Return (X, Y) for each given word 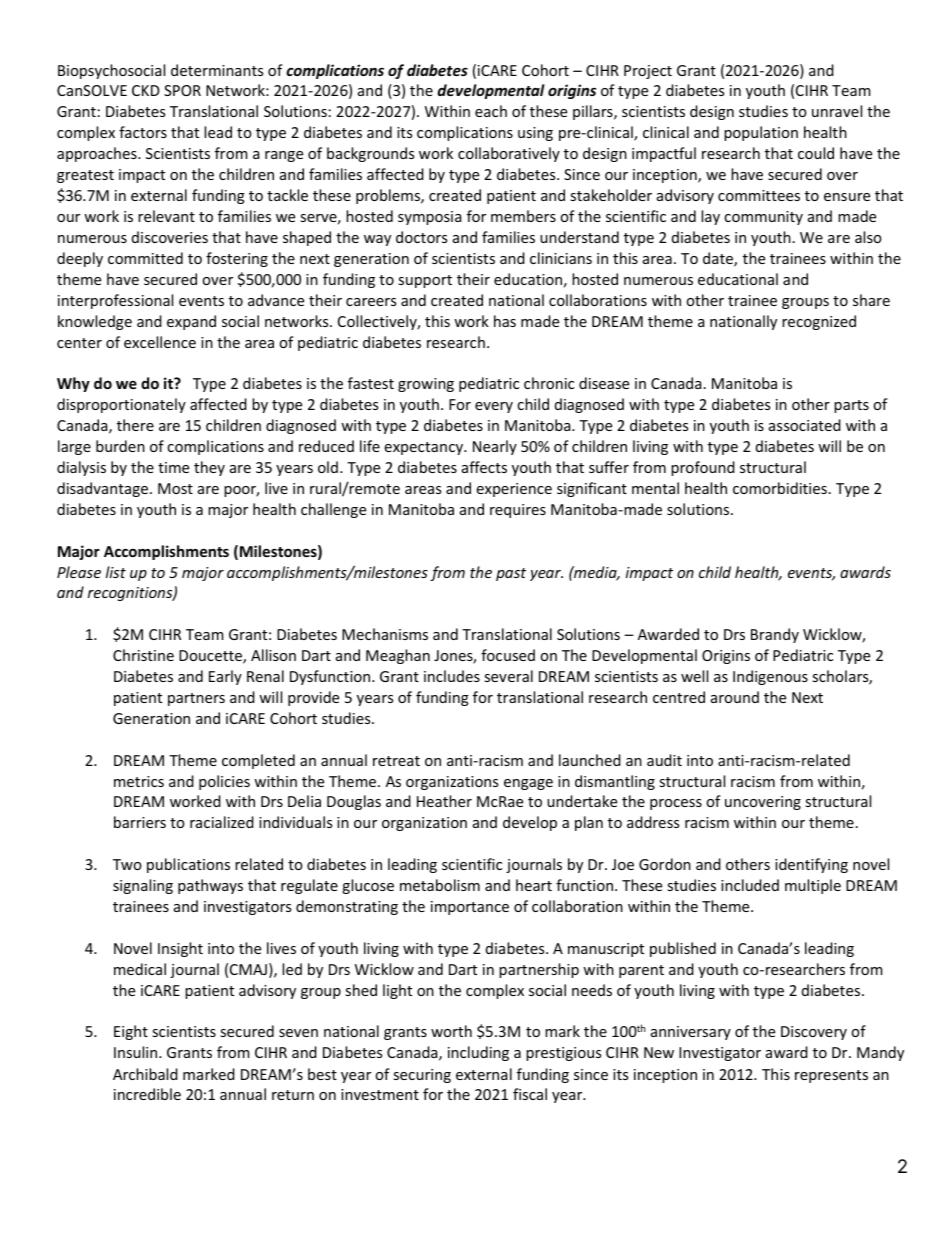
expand (191, 322)
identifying (811, 865)
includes (452, 676)
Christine (143, 655)
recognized (819, 322)
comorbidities (780, 488)
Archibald (145, 1074)
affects (484, 467)
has (505, 321)
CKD (146, 90)
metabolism (440, 885)
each (491, 111)
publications (188, 865)
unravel (837, 111)
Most (175, 488)
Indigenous (770, 677)
